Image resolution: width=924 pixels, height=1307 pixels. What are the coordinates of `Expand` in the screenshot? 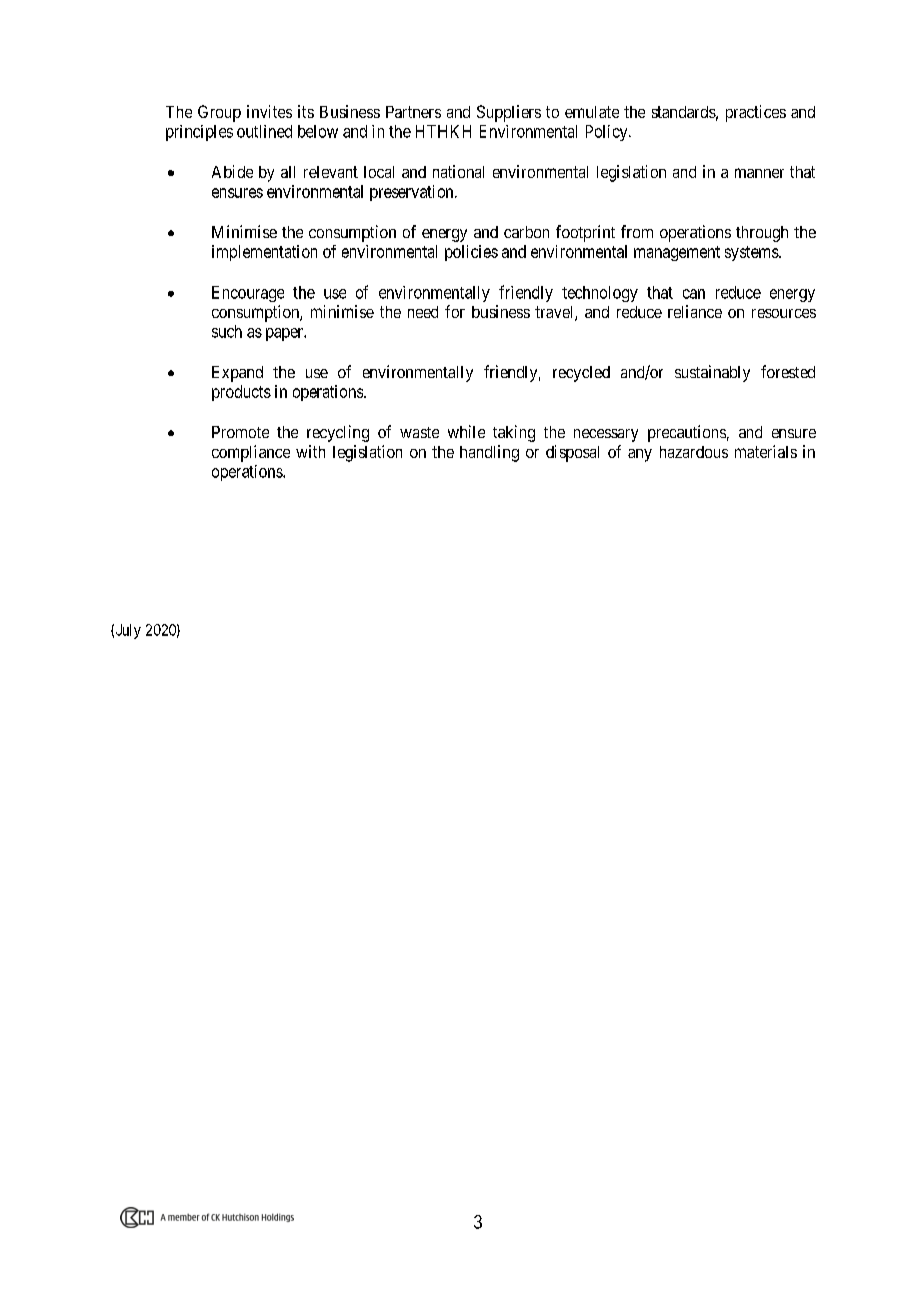 It's located at (237, 374).
